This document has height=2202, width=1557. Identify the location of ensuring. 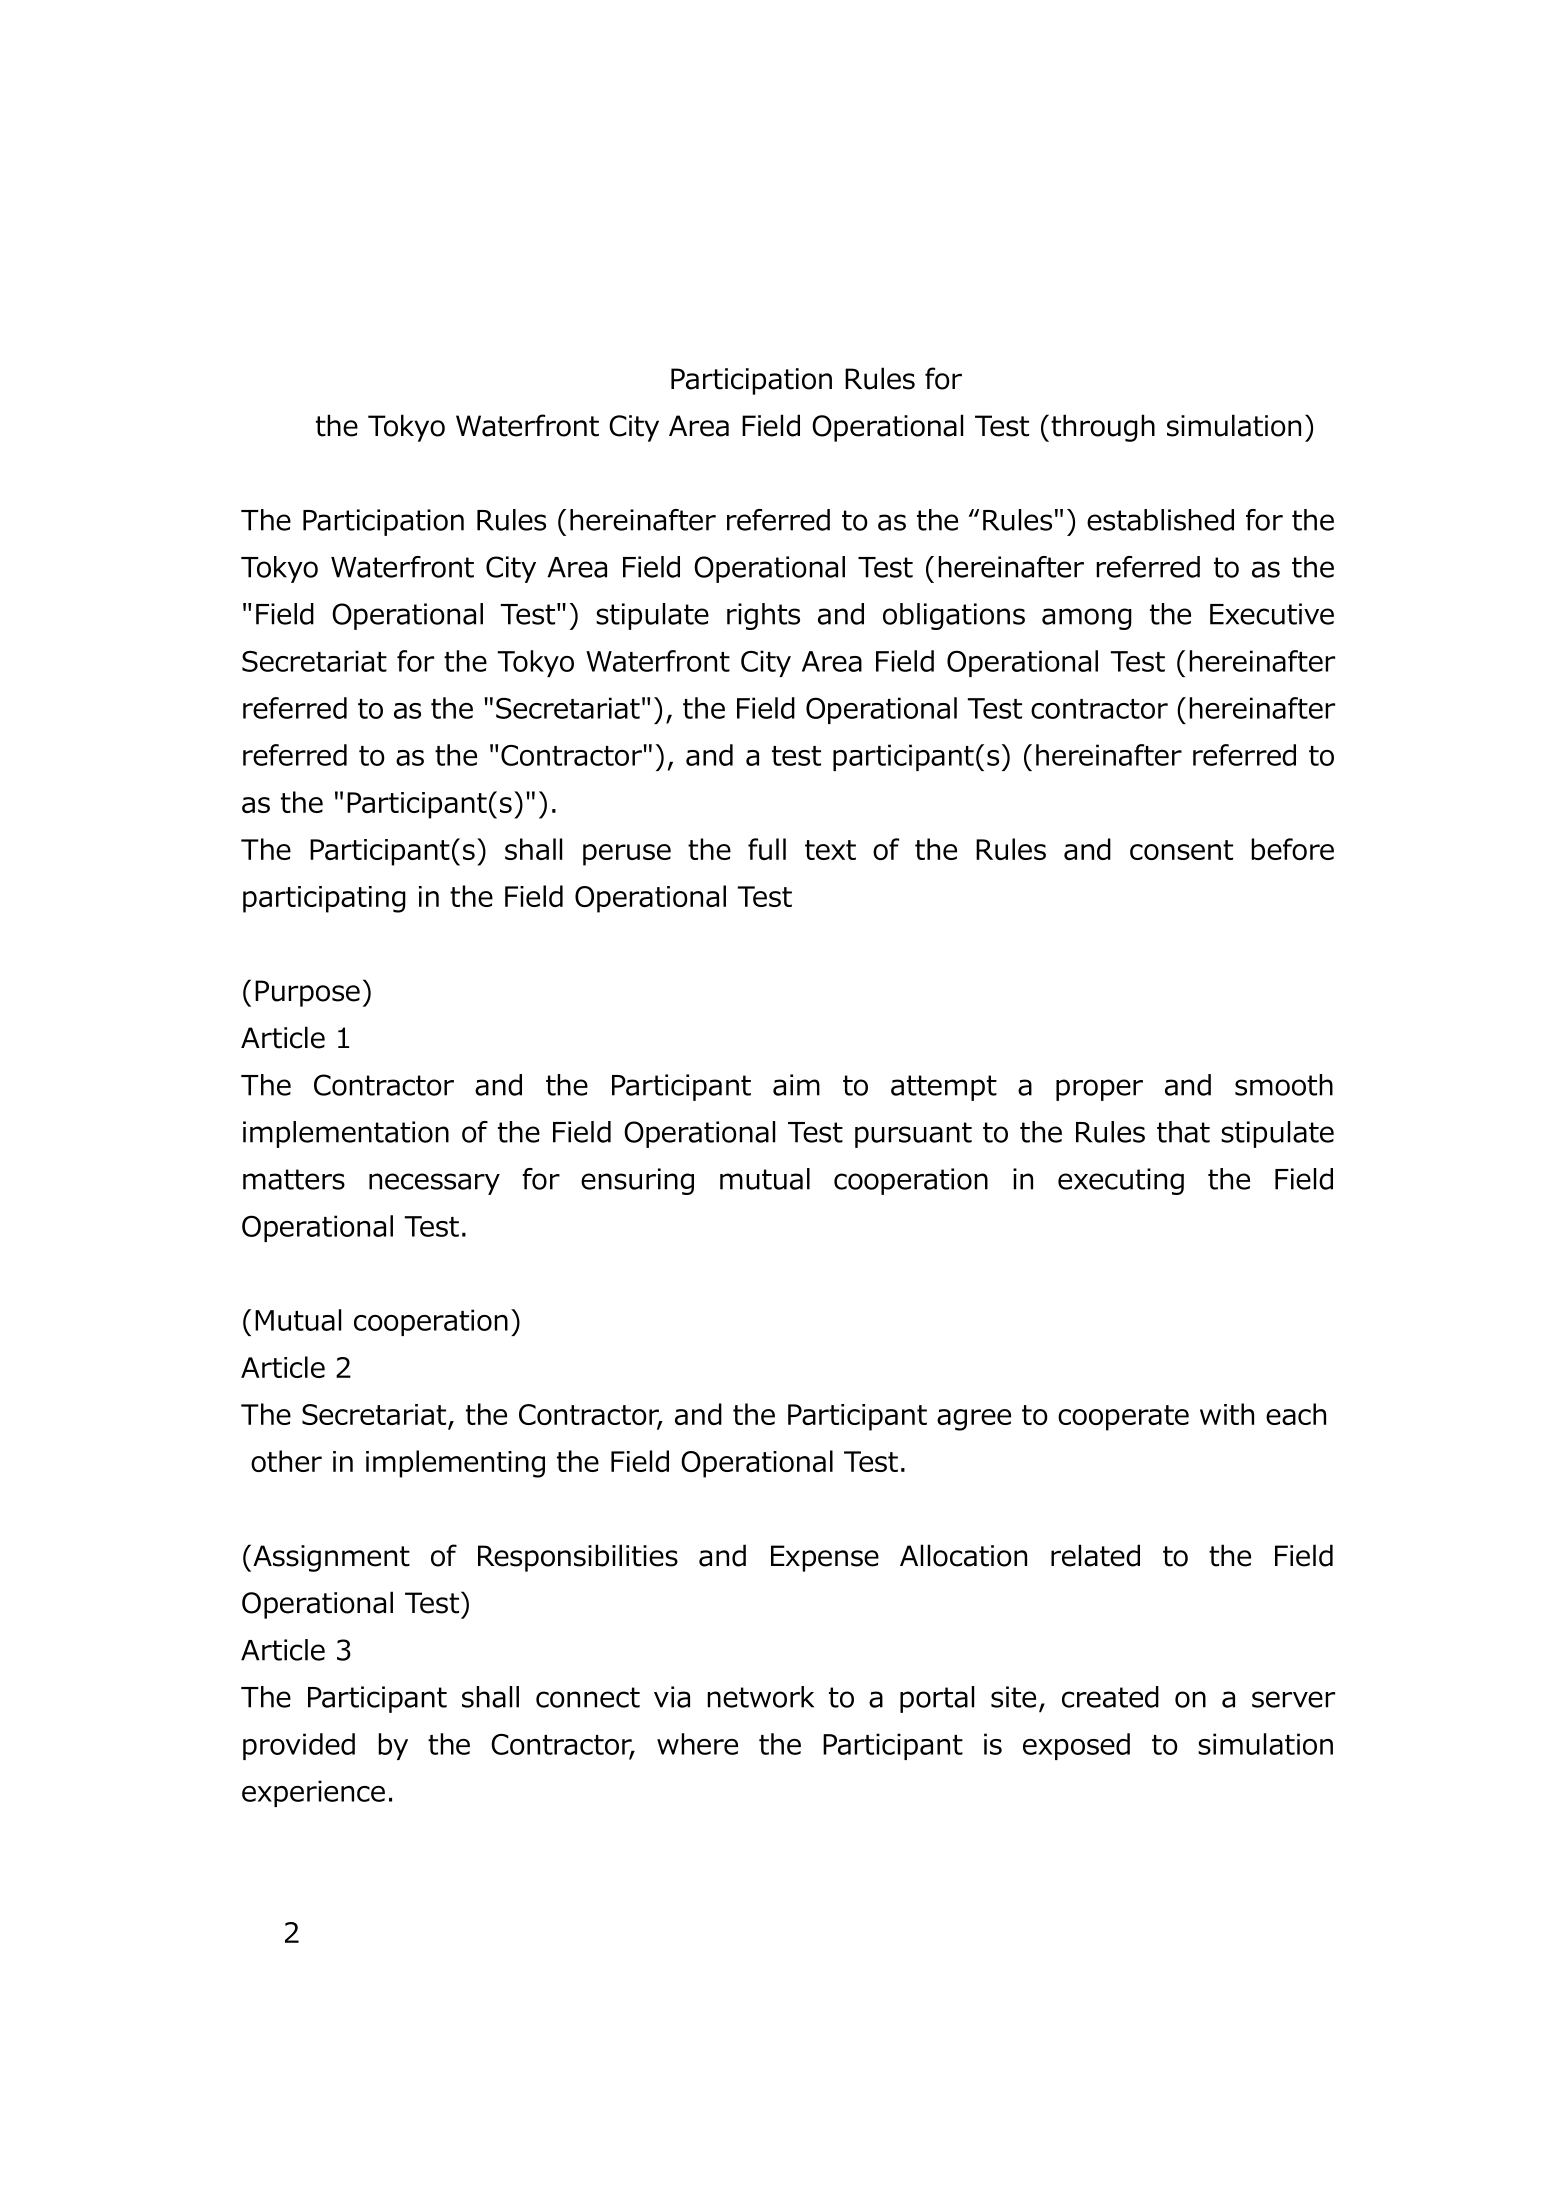
(637, 1181).
